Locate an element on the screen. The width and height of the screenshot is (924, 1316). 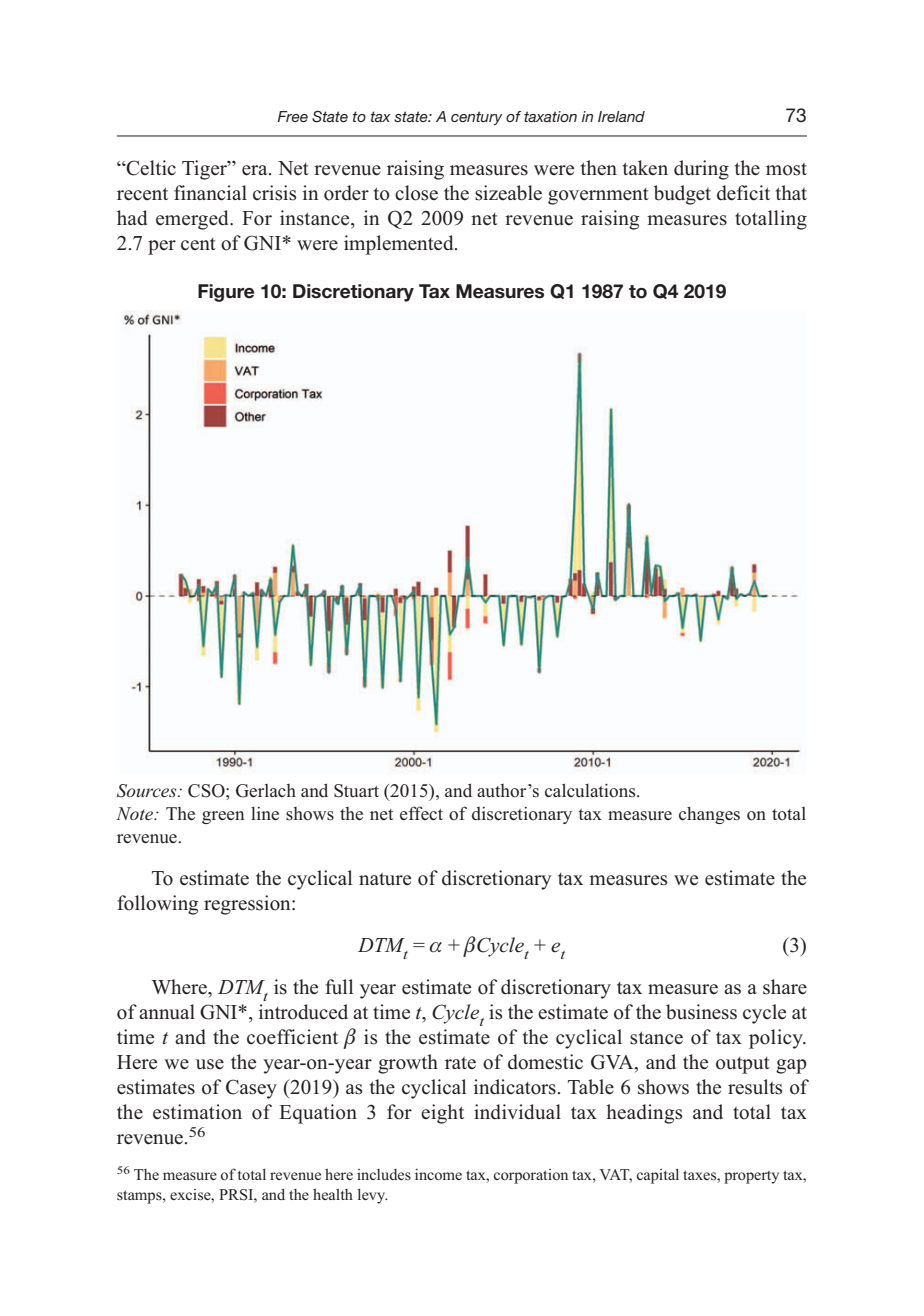
during is located at coordinates (701, 170).
